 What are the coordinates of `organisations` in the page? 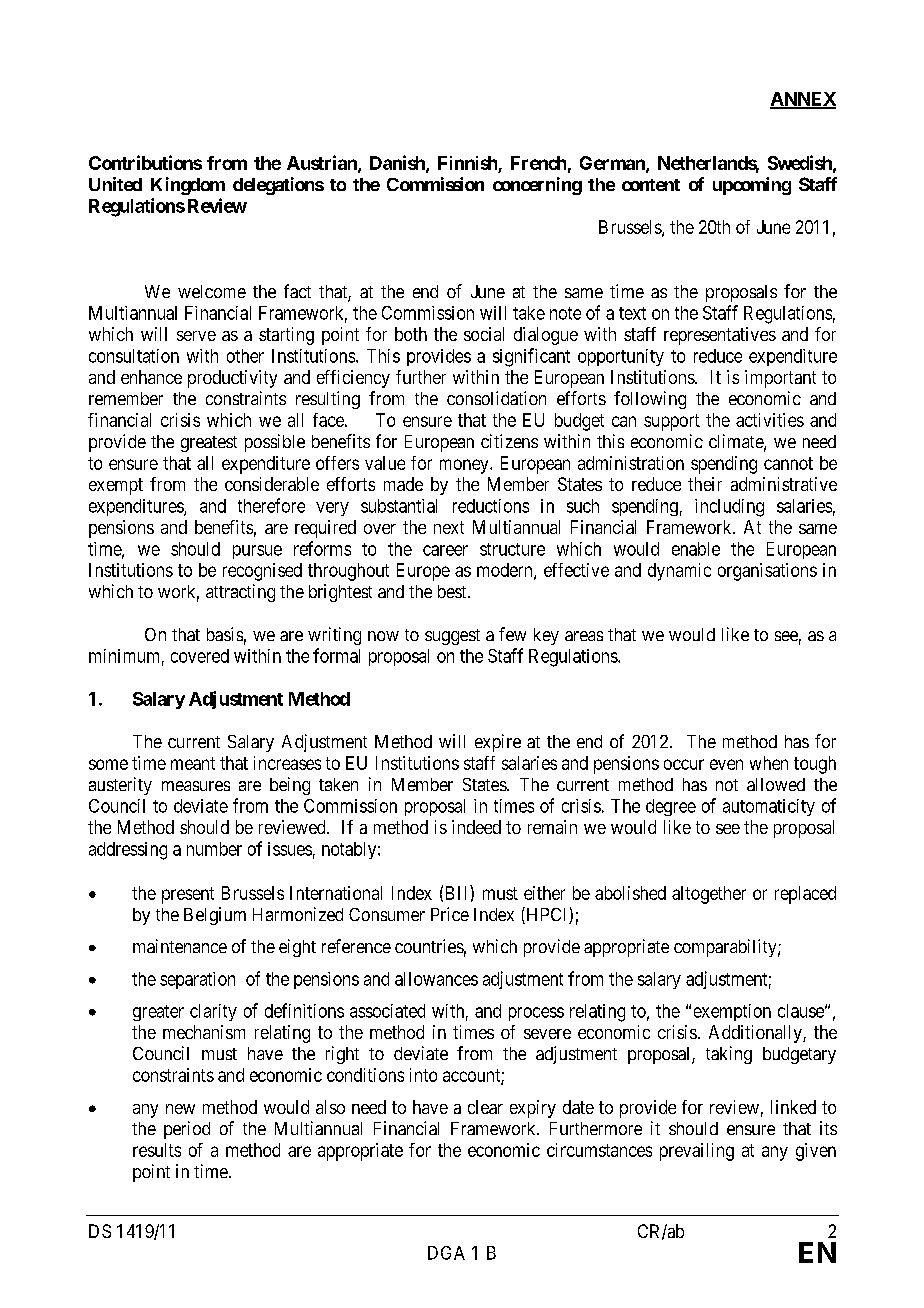 It's located at (767, 572).
